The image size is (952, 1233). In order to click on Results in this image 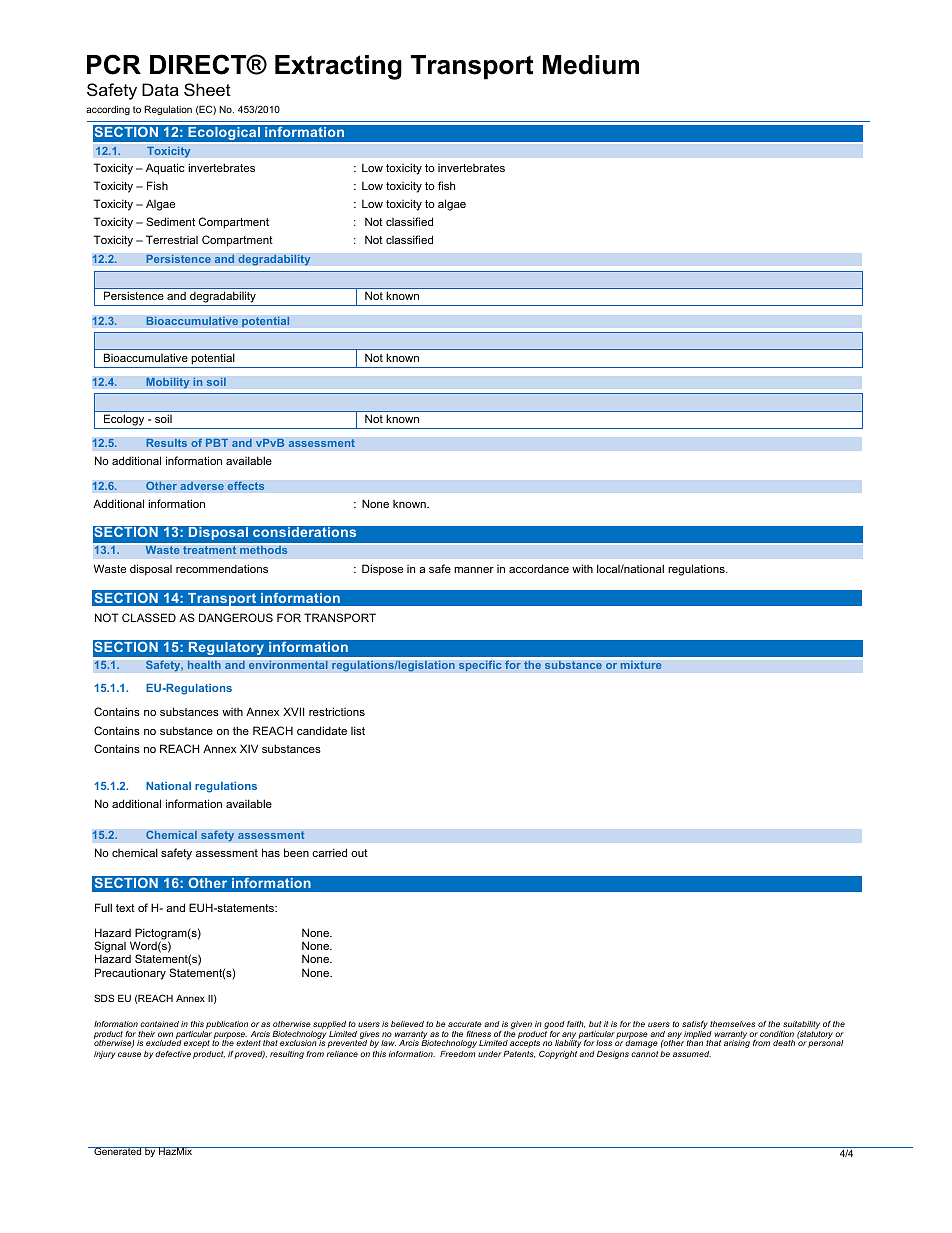, I will do `click(166, 443)`.
